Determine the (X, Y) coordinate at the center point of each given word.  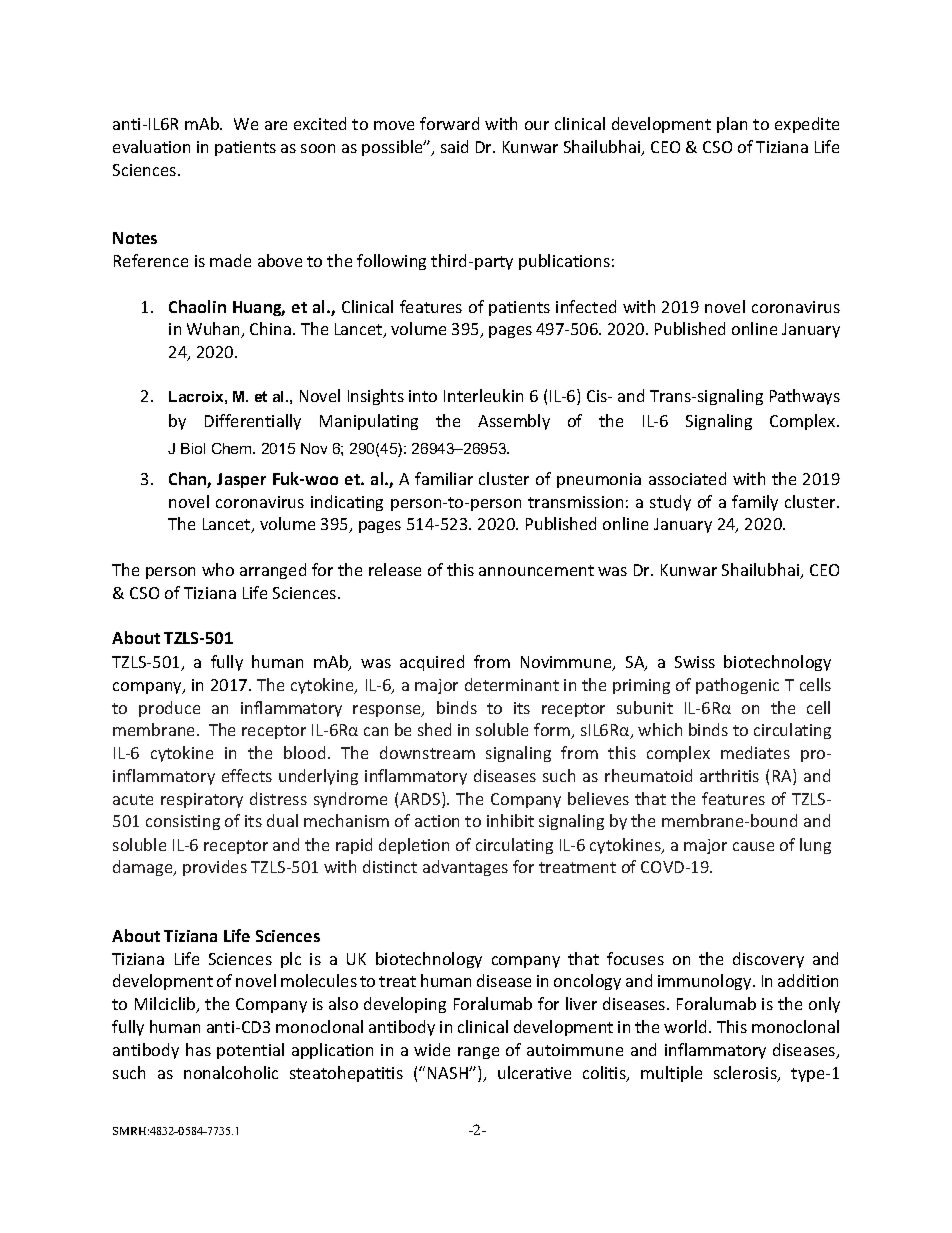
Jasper (241, 480)
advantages (465, 868)
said (454, 146)
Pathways (805, 397)
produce (169, 709)
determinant (512, 684)
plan (732, 125)
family (755, 503)
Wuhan (215, 330)
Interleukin (483, 395)
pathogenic (737, 686)
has (198, 1049)
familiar (444, 478)
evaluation (151, 146)
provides (215, 868)
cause (753, 846)
